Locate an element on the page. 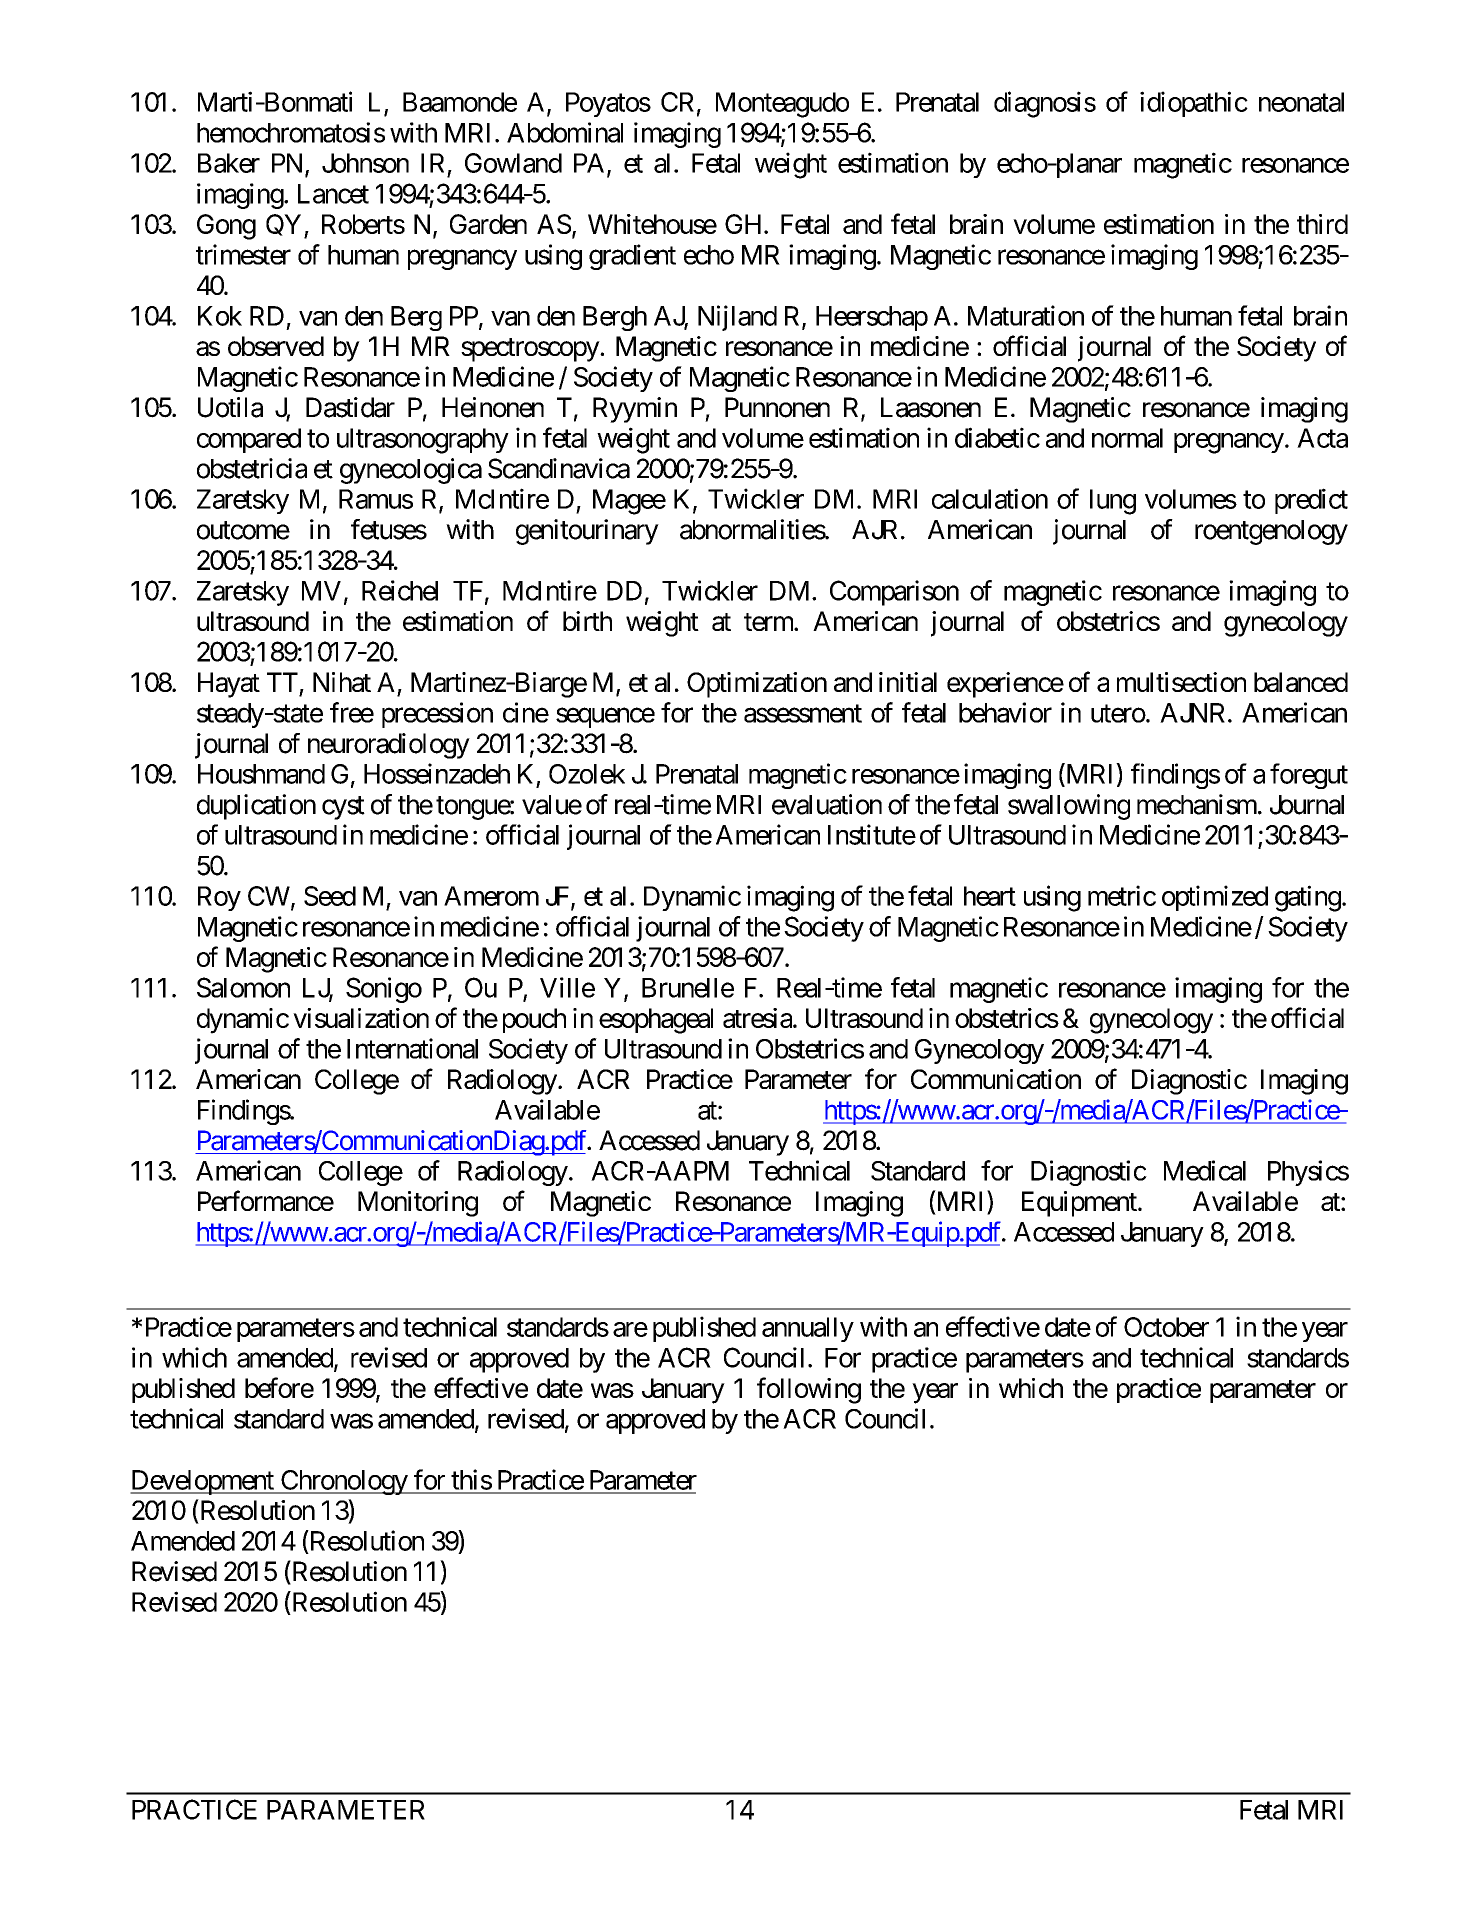  annually is located at coordinates (808, 1329).
